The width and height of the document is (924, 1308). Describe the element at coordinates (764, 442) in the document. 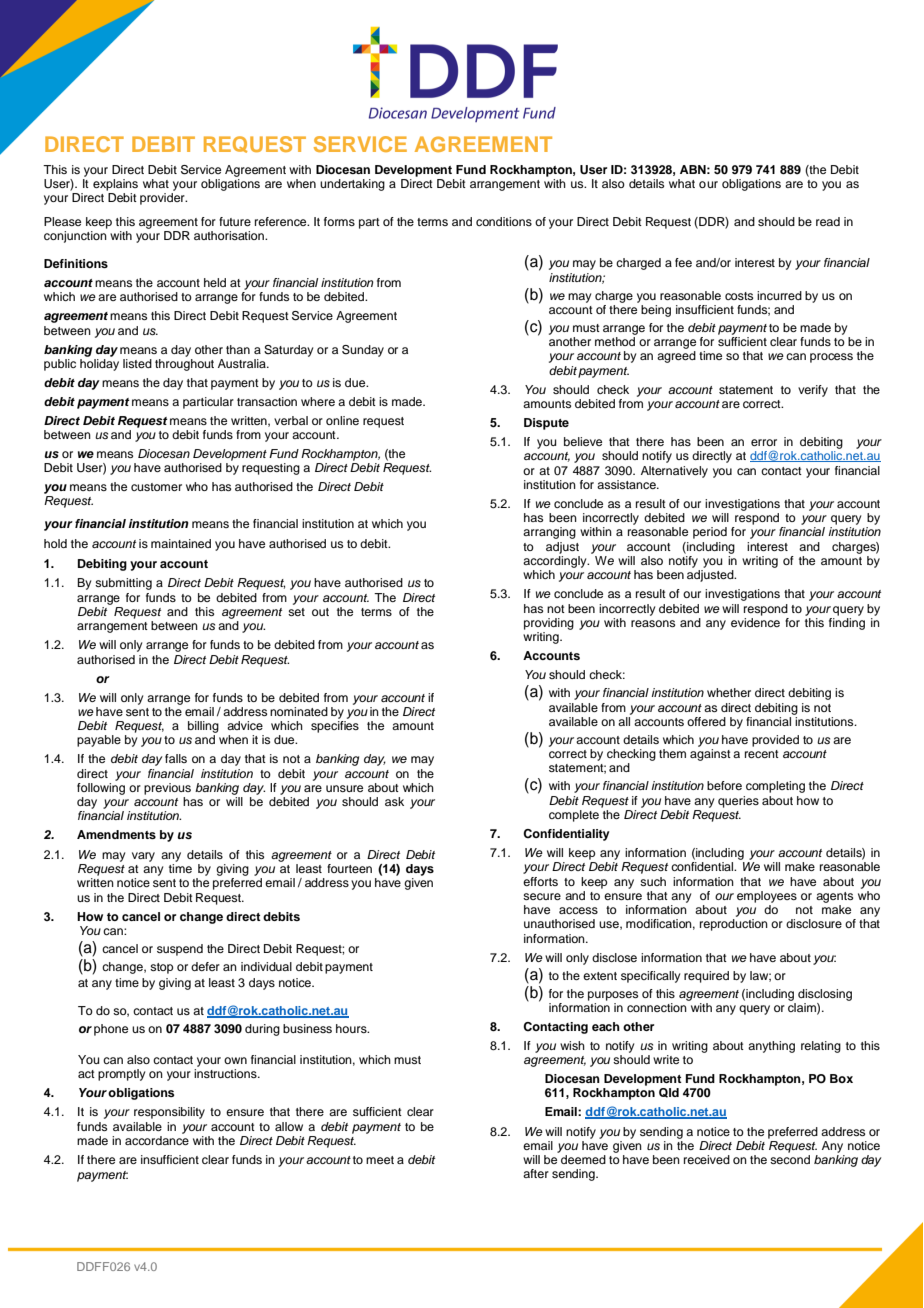

I see `error` at that location.
